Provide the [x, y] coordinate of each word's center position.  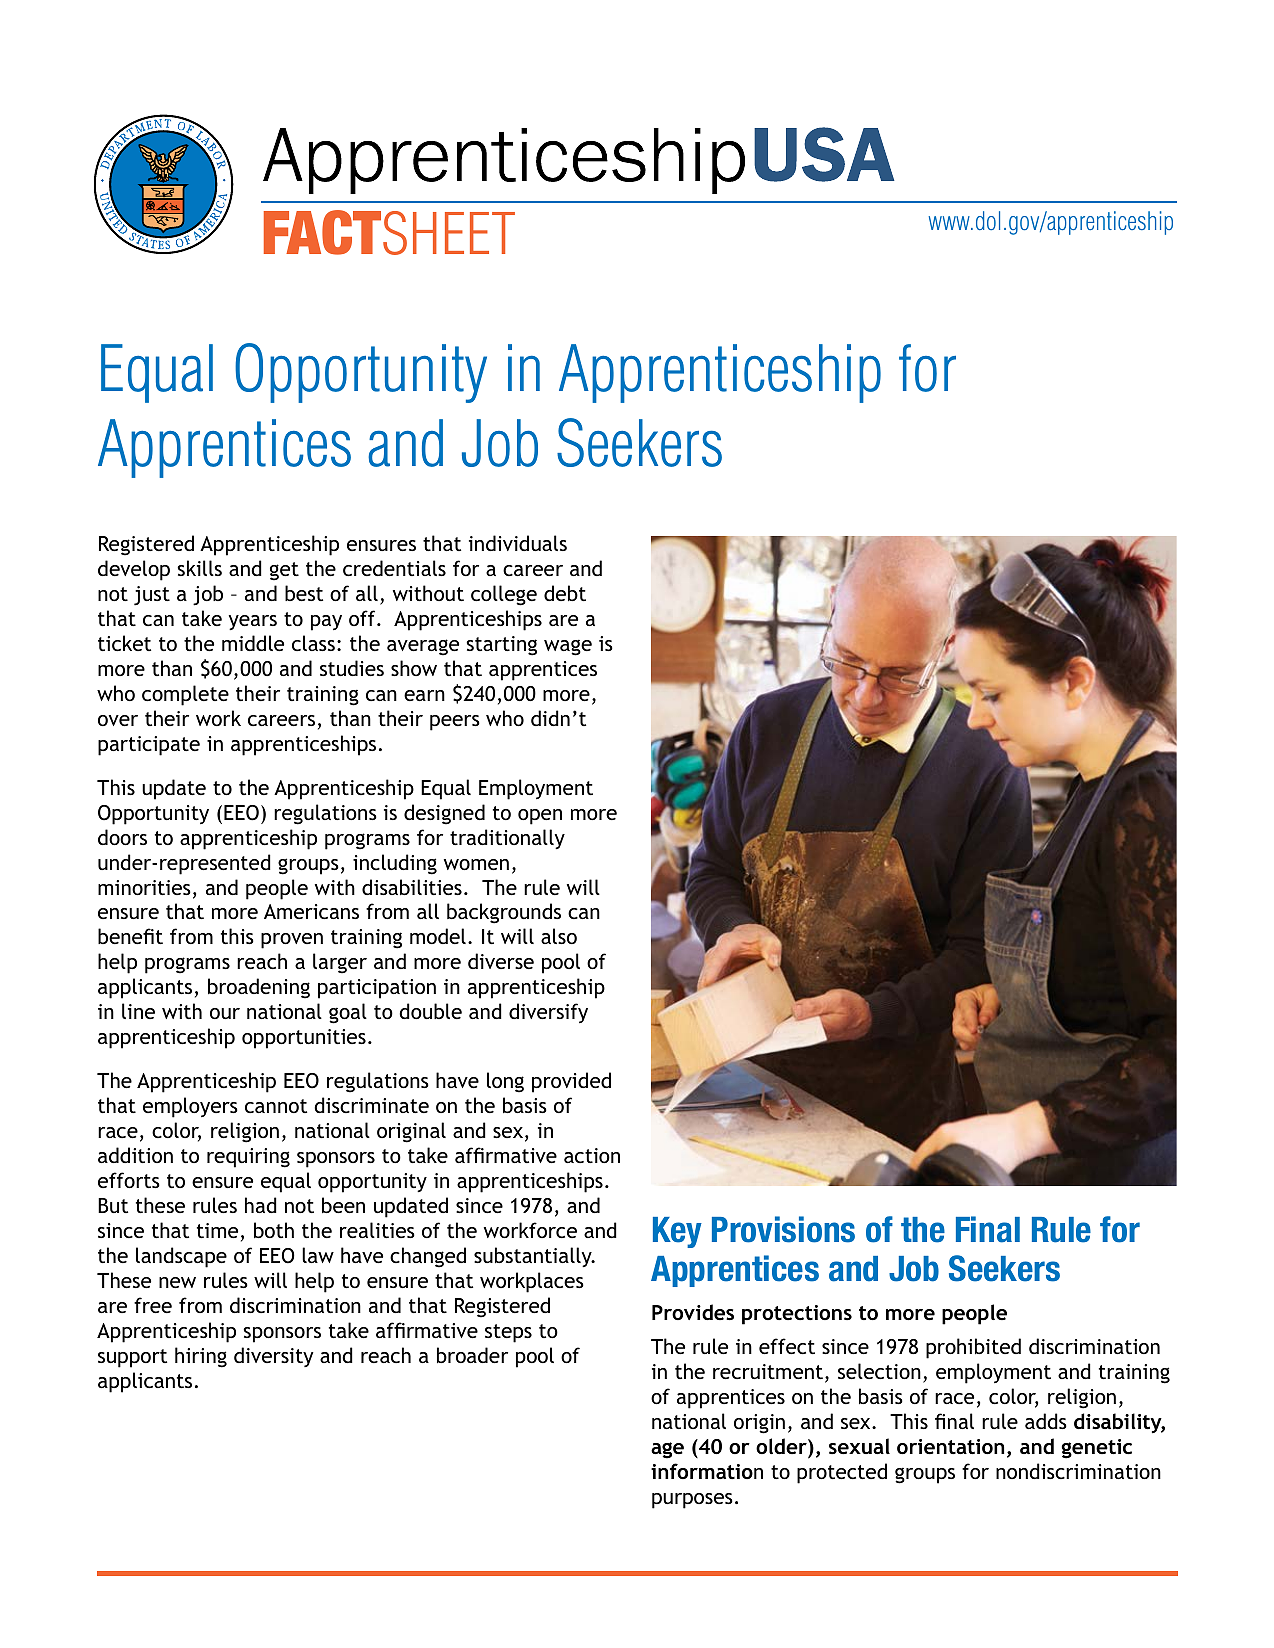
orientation [950, 1446]
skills [199, 568]
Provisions [783, 1229]
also [559, 936]
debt [565, 593]
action [592, 1155]
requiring [248, 1158]
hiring [201, 1357]
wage [568, 648]
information [707, 1471]
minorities [144, 887]
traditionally [507, 839]
